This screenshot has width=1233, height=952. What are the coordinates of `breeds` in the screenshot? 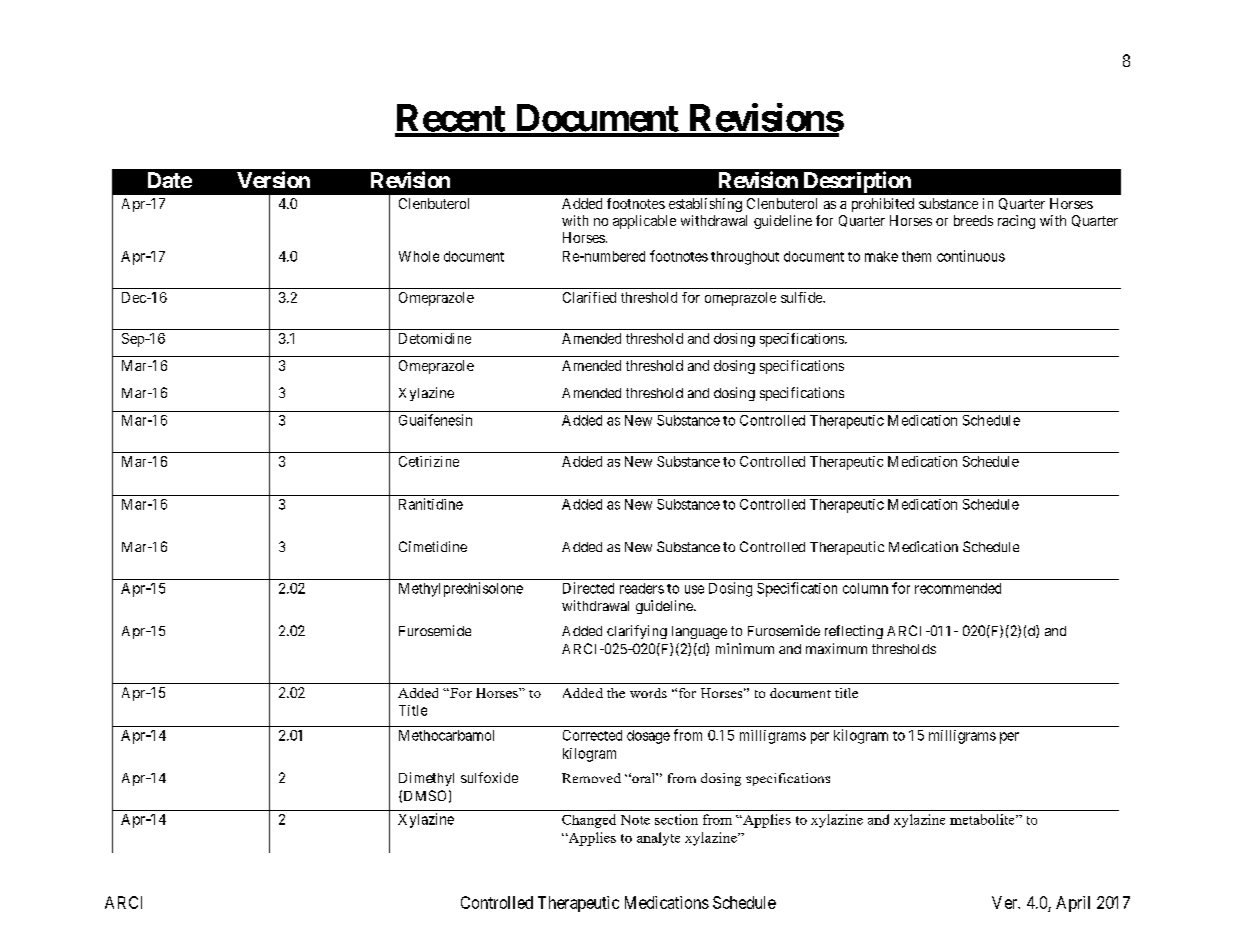 It's located at (973, 220).
